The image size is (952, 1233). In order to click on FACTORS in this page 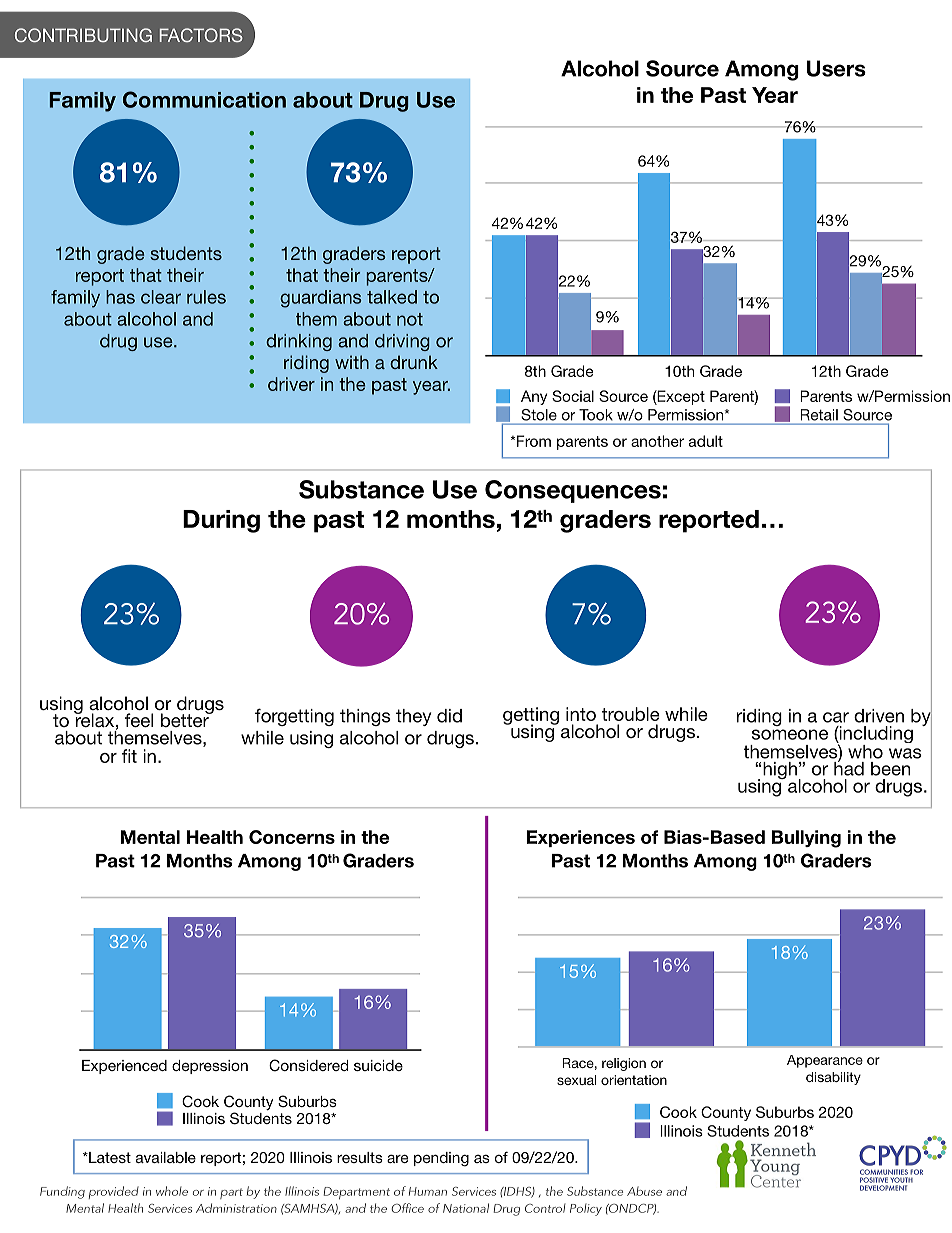, I will do `click(201, 35)`.
